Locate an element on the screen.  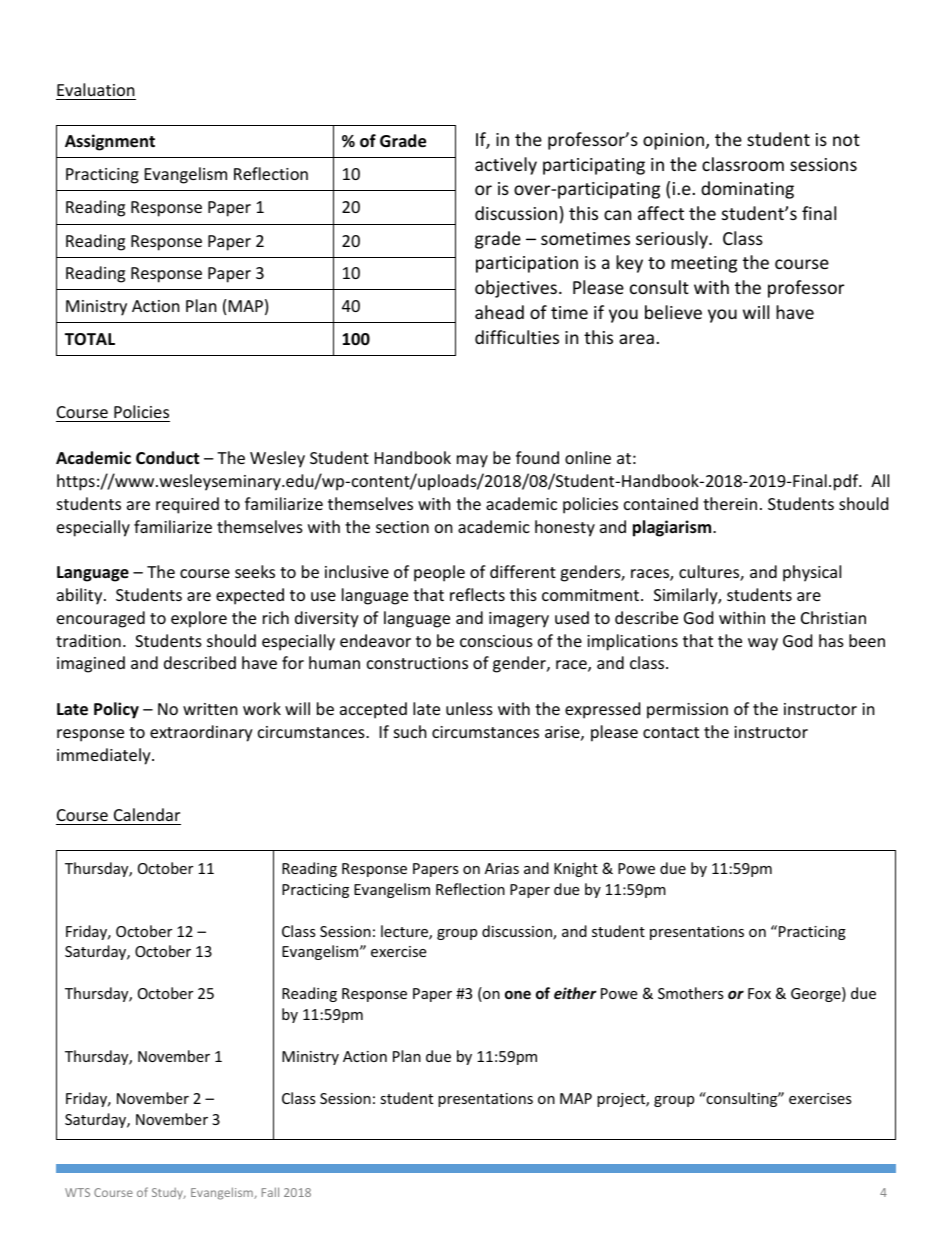
Study is located at coordinates (168, 1193).
